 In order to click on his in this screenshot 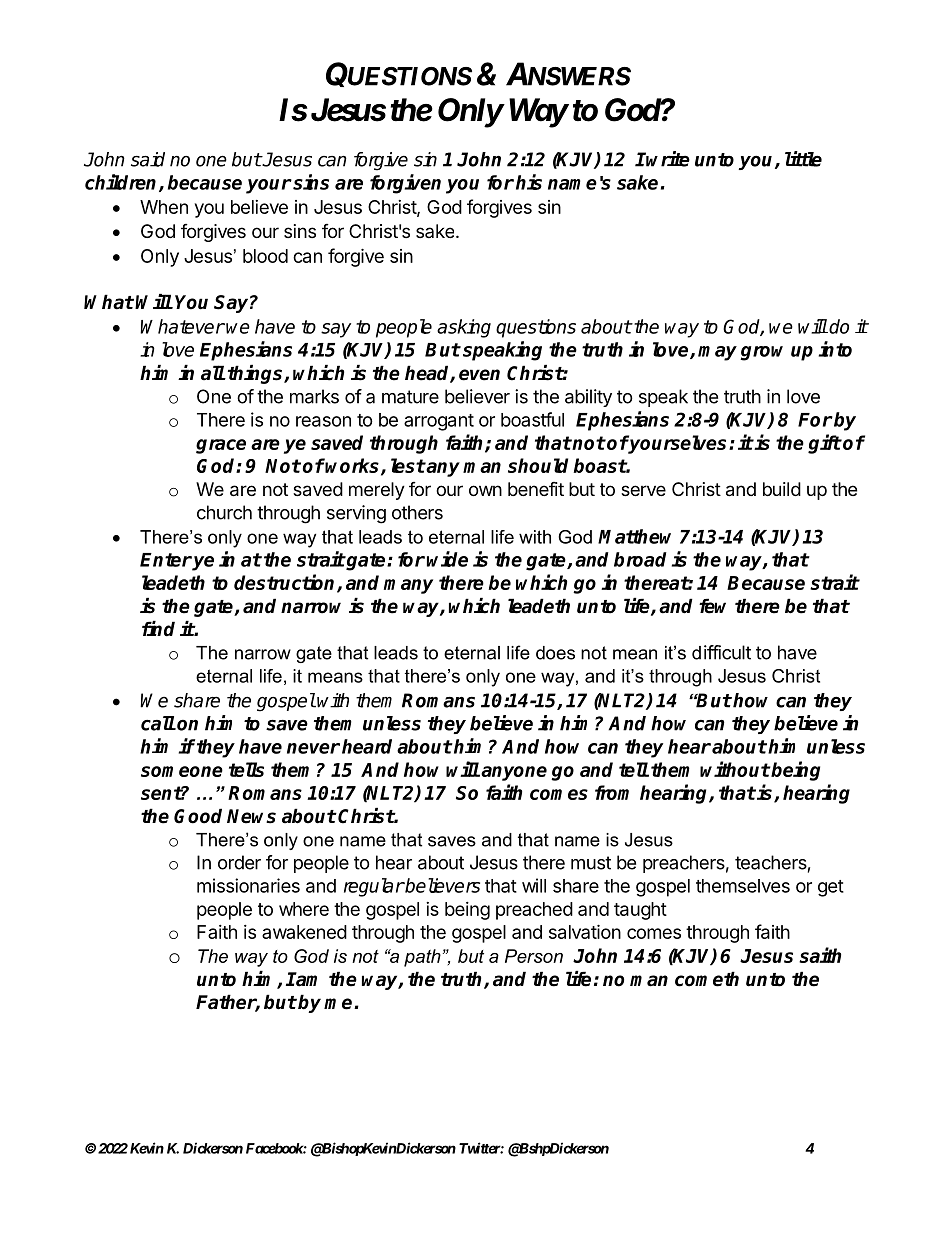, I will do `click(529, 182)`.
